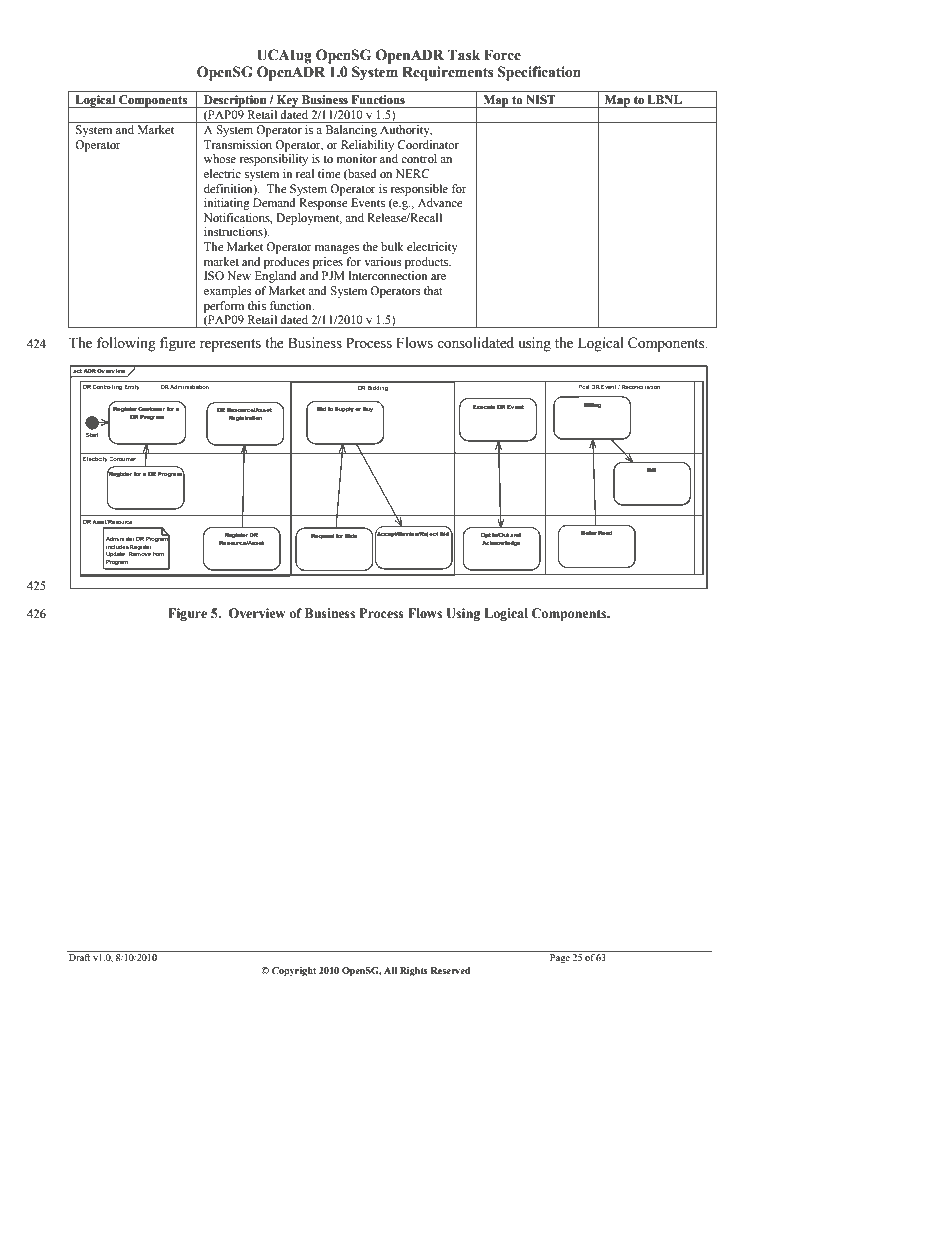 This screenshot has width=952, height=1233. What do you see at coordinates (294, 972) in the screenshot?
I see `Copyright` at bounding box center [294, 972].
